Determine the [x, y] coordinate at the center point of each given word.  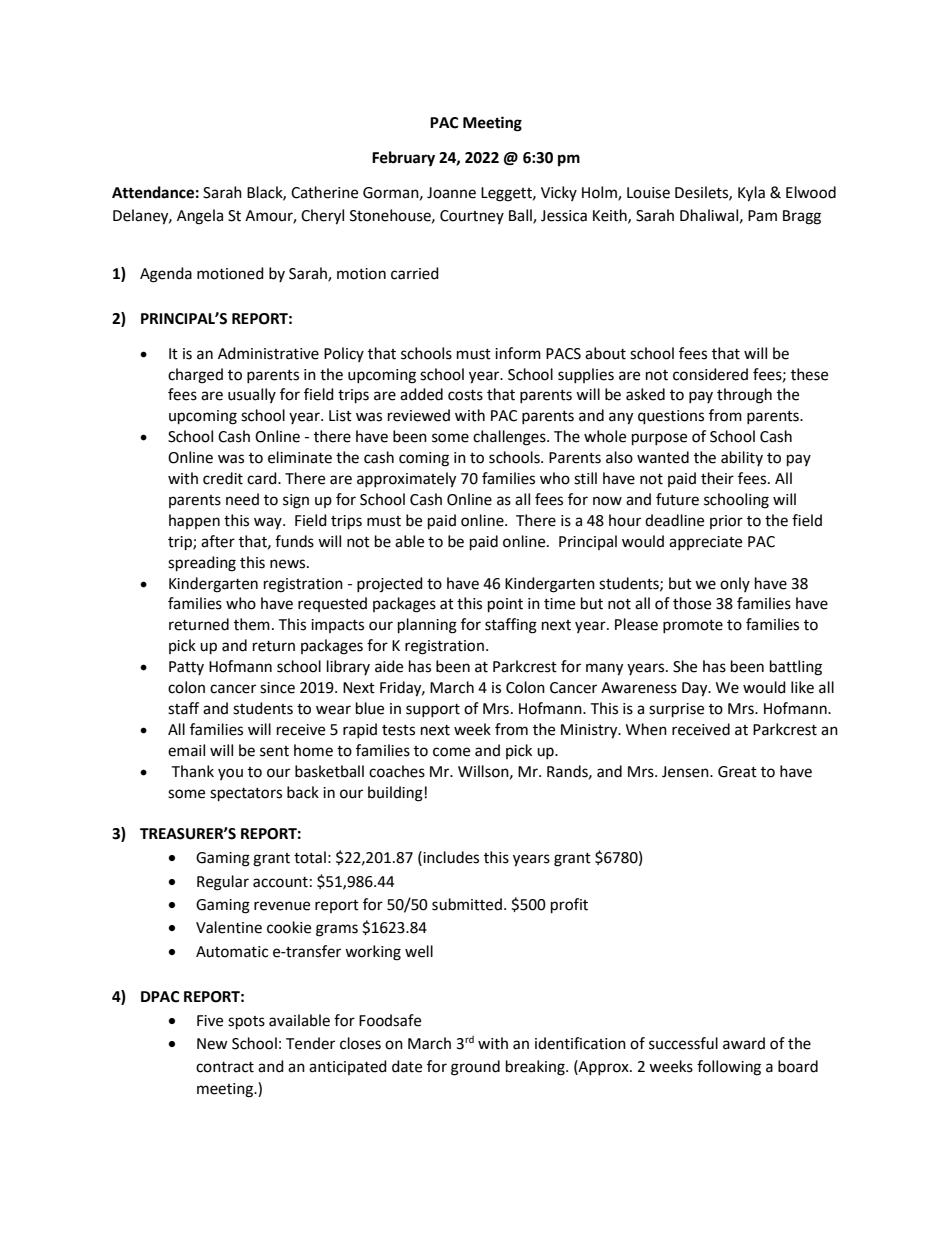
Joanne [451, 193]
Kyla [751, 194]
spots [246, 1023]
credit [223, 478]
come [451, 752]
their [717, 478]
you [230, 774]
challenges [510, 438]
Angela [200, 217]
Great [737, 772]
